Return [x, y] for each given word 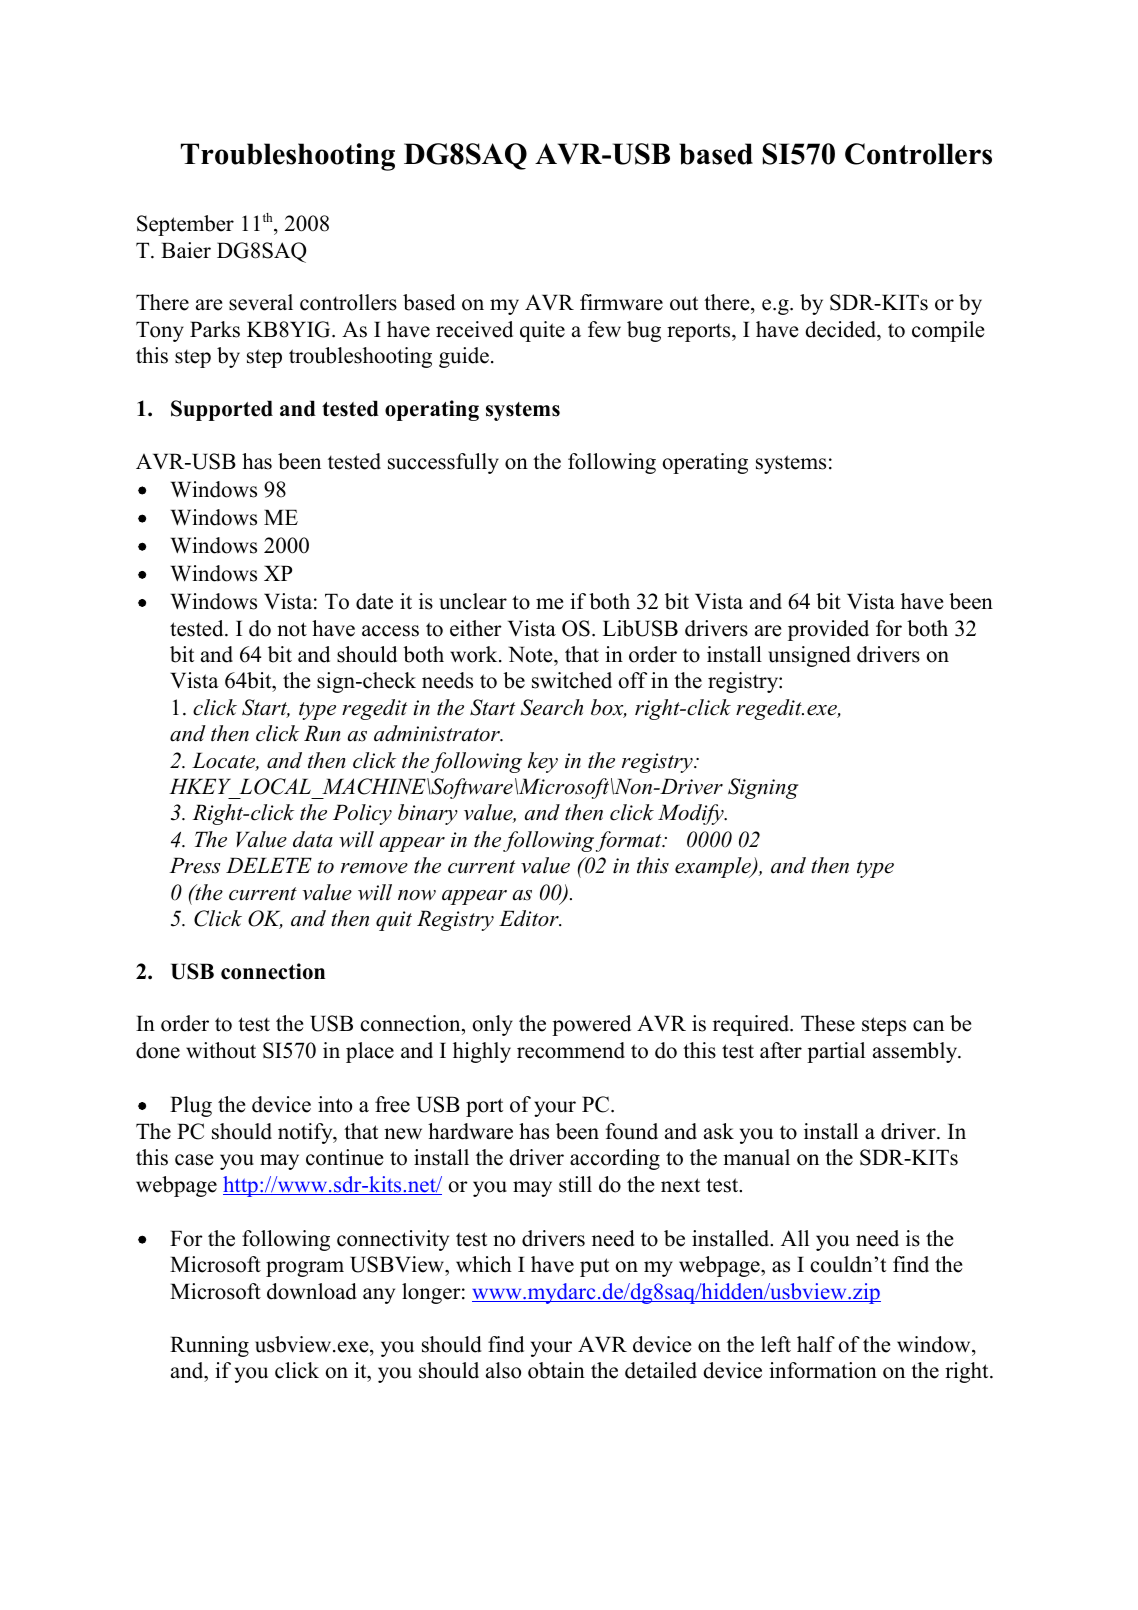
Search [552, 707]
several [261, 302]
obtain [556, 1370]
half [816, 1344]
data [313, 839]
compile [948, 331]
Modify [692, 814]
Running [209, 1346]
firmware [621, 302]
